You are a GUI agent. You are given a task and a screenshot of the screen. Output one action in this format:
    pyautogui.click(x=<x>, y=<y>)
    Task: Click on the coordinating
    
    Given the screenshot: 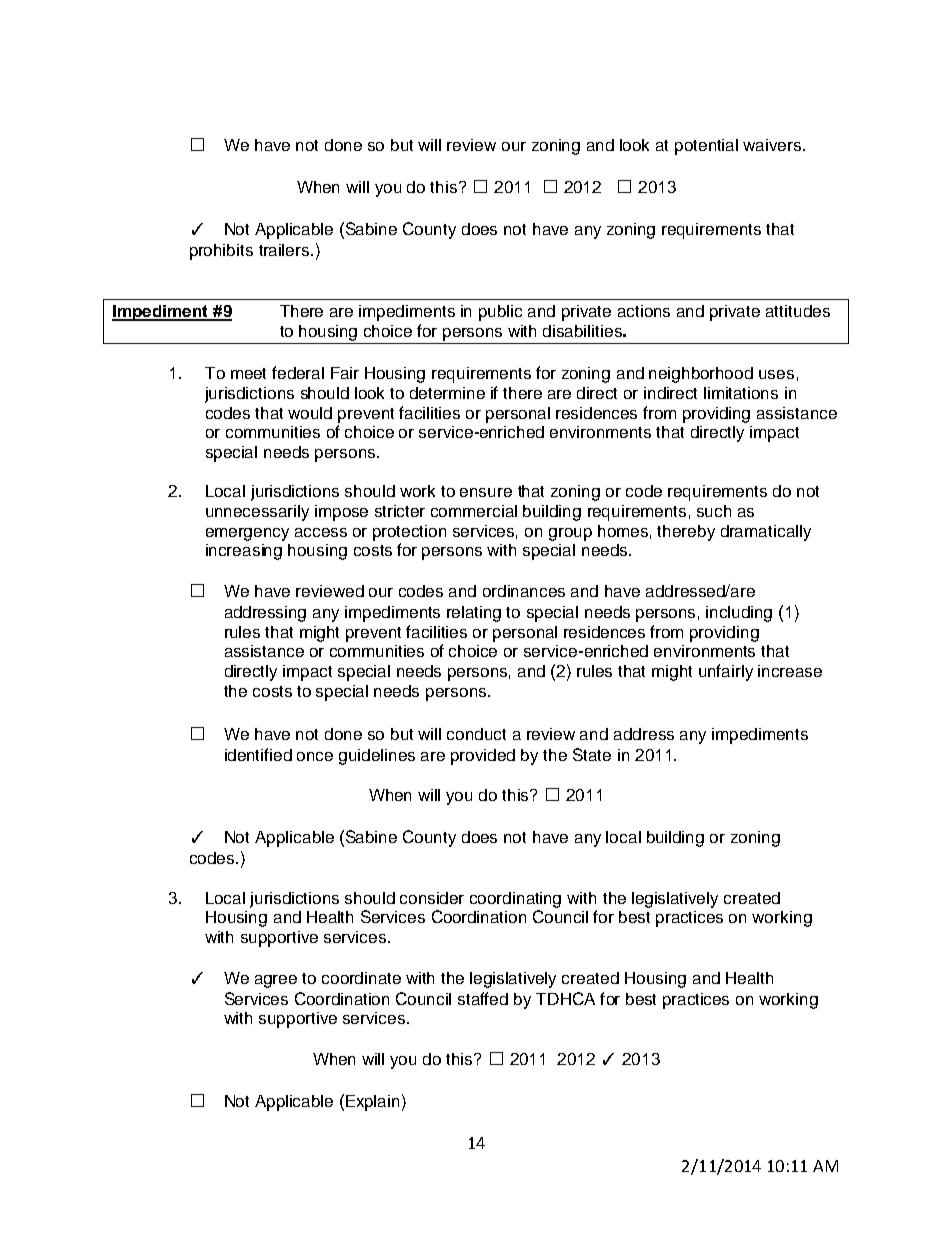 What is the action you would take?
    pyautogui.click(x=515, y=900)
